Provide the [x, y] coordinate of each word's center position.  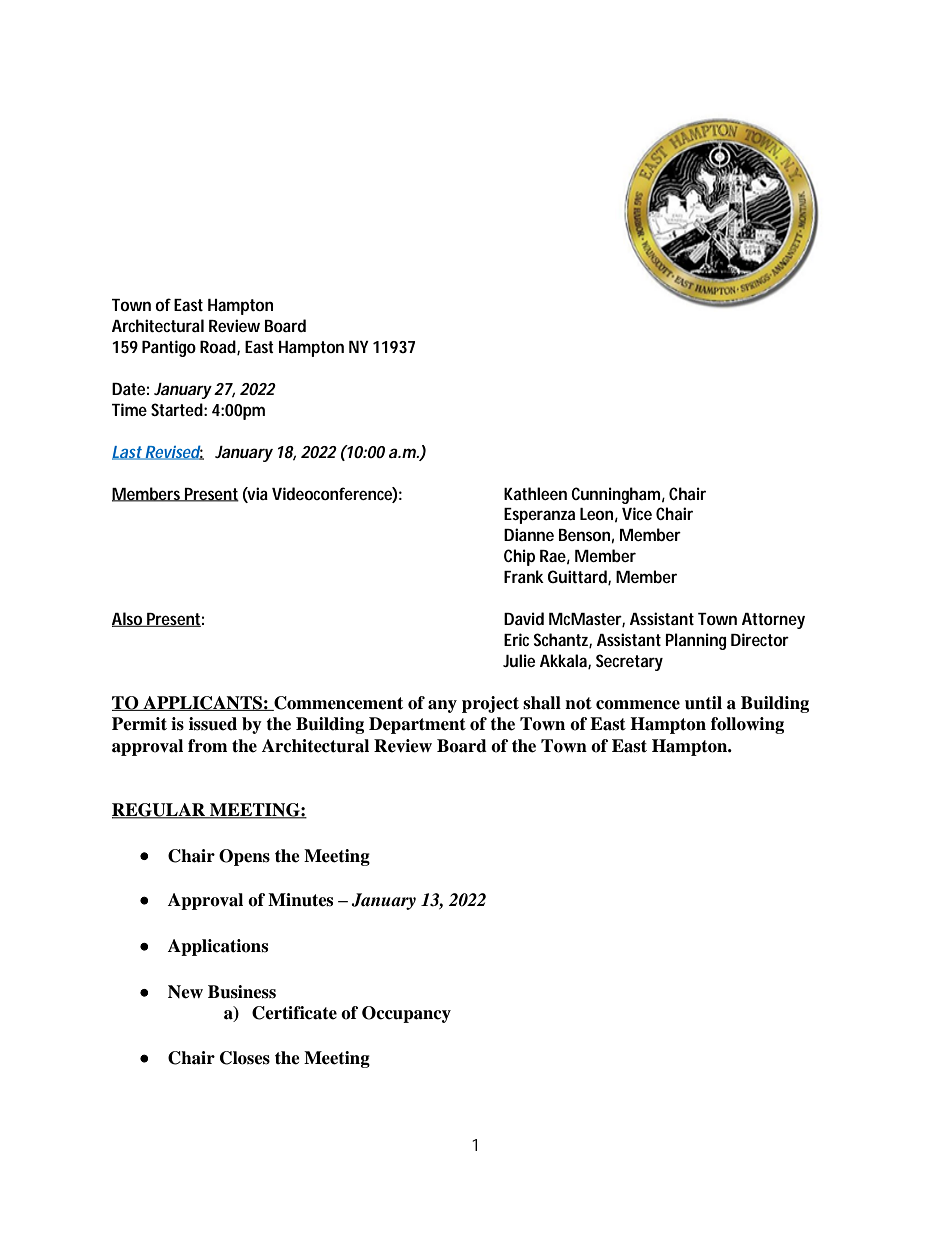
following [747, 725]
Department [417, 725]
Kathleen [535, 493]
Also [127, 619]
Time [129, 409]
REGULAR [160, 811]
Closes [245, 1058]
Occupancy [406, 1014]
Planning [696, 641]
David [524, 618]
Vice [637, 513]
